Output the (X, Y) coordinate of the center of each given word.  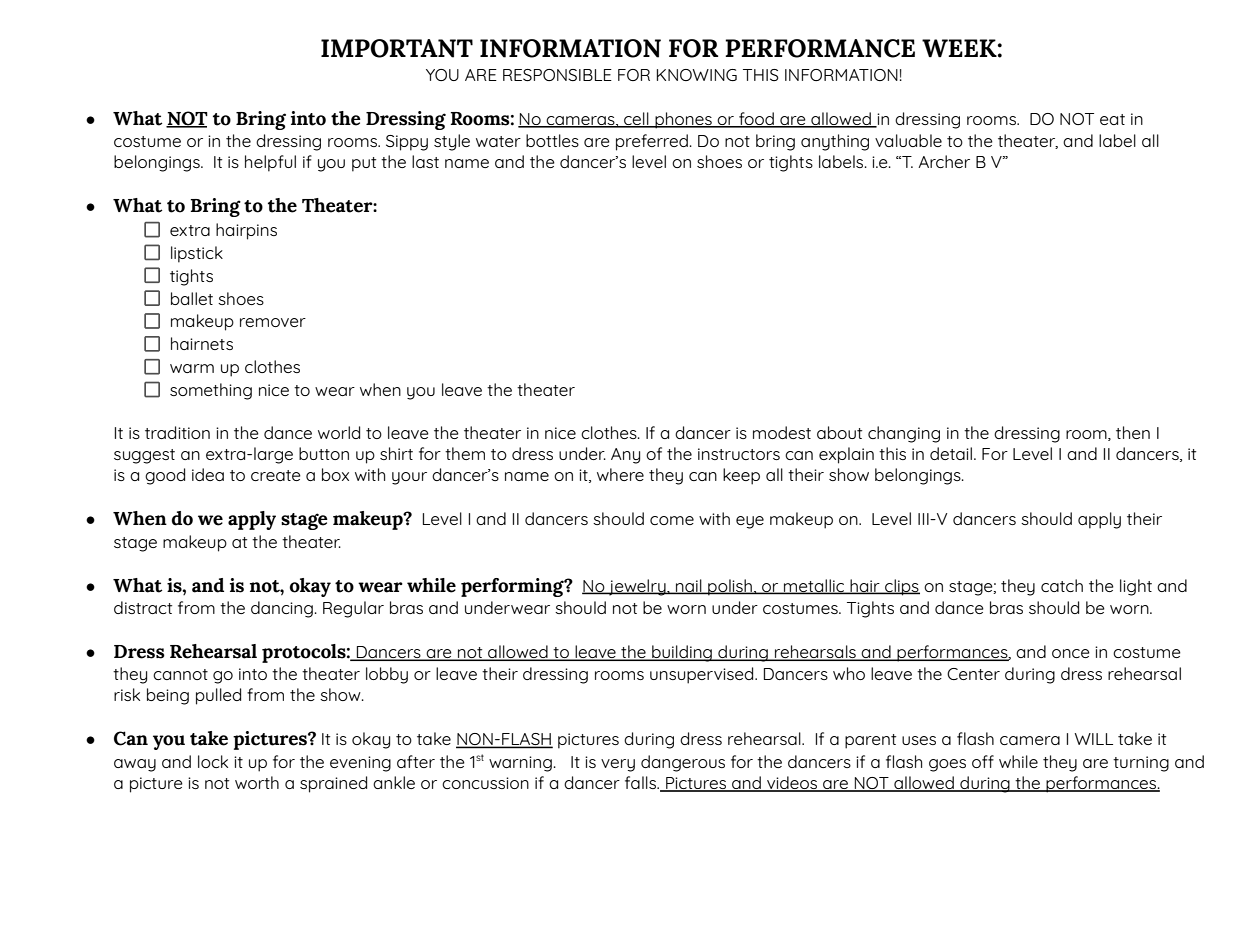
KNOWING (697, 75)
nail (689, 586)
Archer (944, 161)
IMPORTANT (397, 48)
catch (1062, 585)
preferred (652, 142)
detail (952, 453)
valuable (908, 140)
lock (213, 761)
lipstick (197, 254)
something (211, 391)
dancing (282, 609)
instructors (739, 454)
